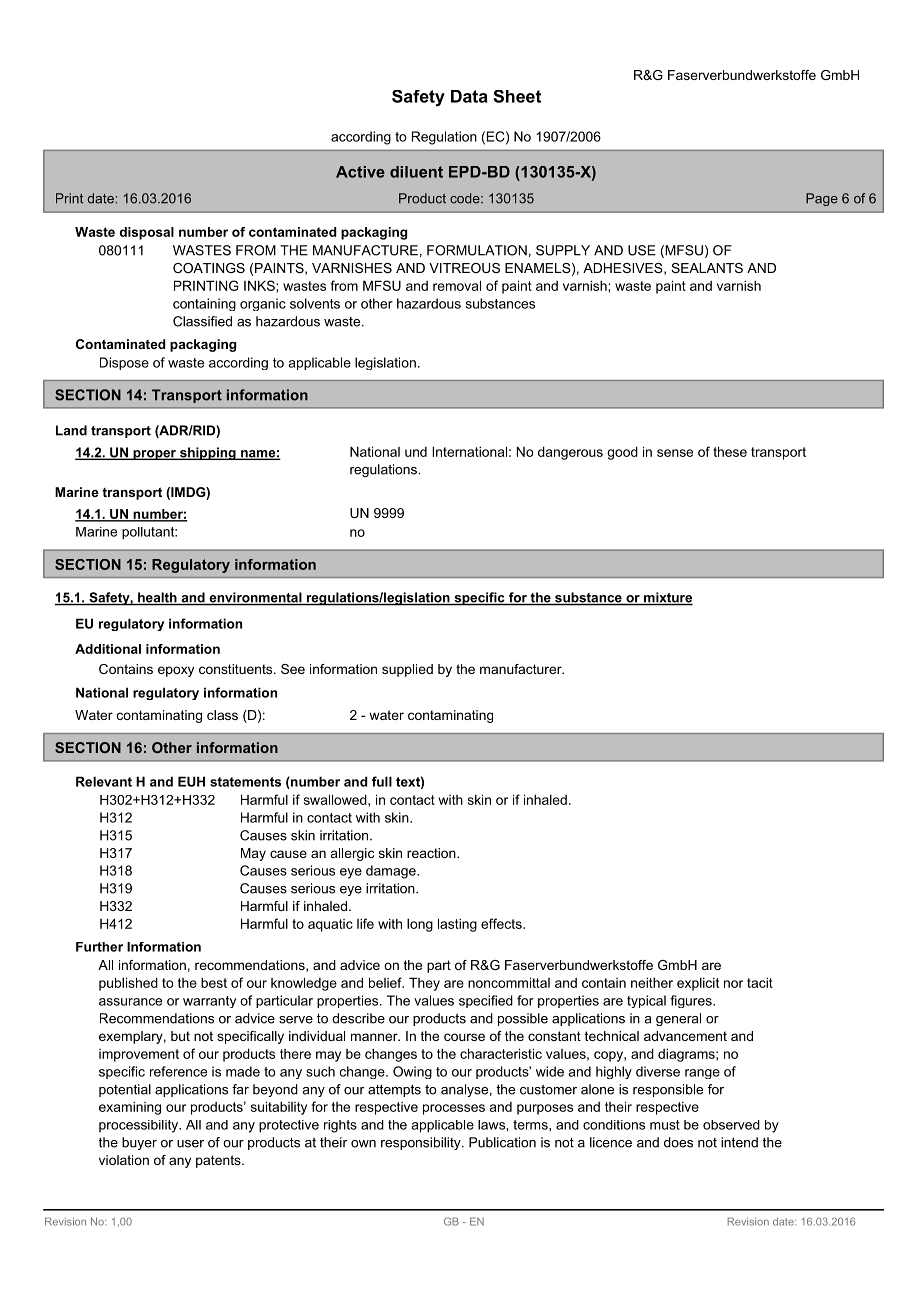 The width and height of the screenshot is (924, 1310). Describe the element at coordinates (147, 233) in the screenshot. I see `disposal` at that location.
